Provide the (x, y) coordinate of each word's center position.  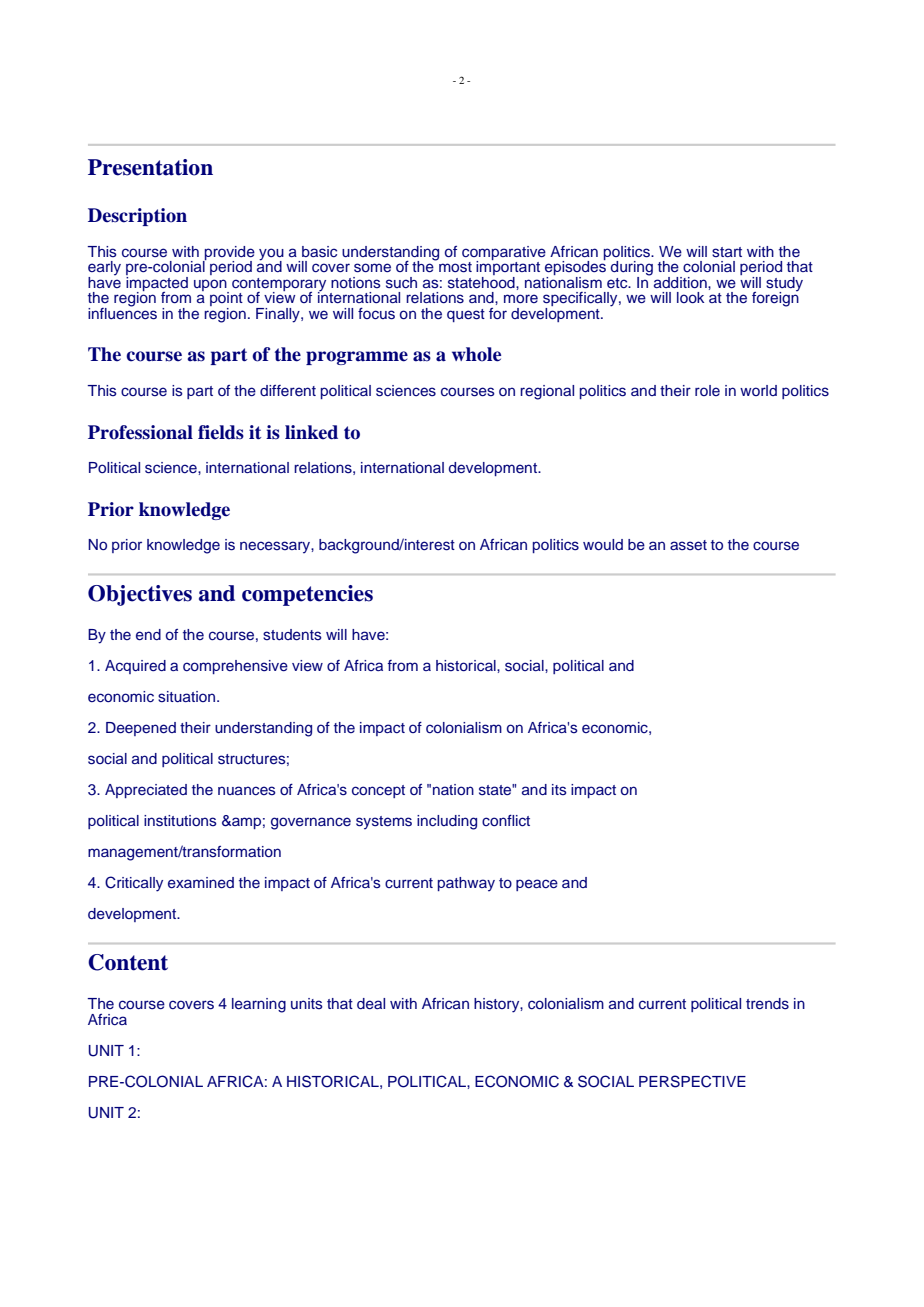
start (727, 252)
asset (688, 545)
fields (221, 432)
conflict (506, 821)
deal (371, 1004)
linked (311, 432)
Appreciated (146, 791)
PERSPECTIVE (692, 1081)
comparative (504, 254)
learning (259, 1005)
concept (378, 791)
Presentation (150, 167)
